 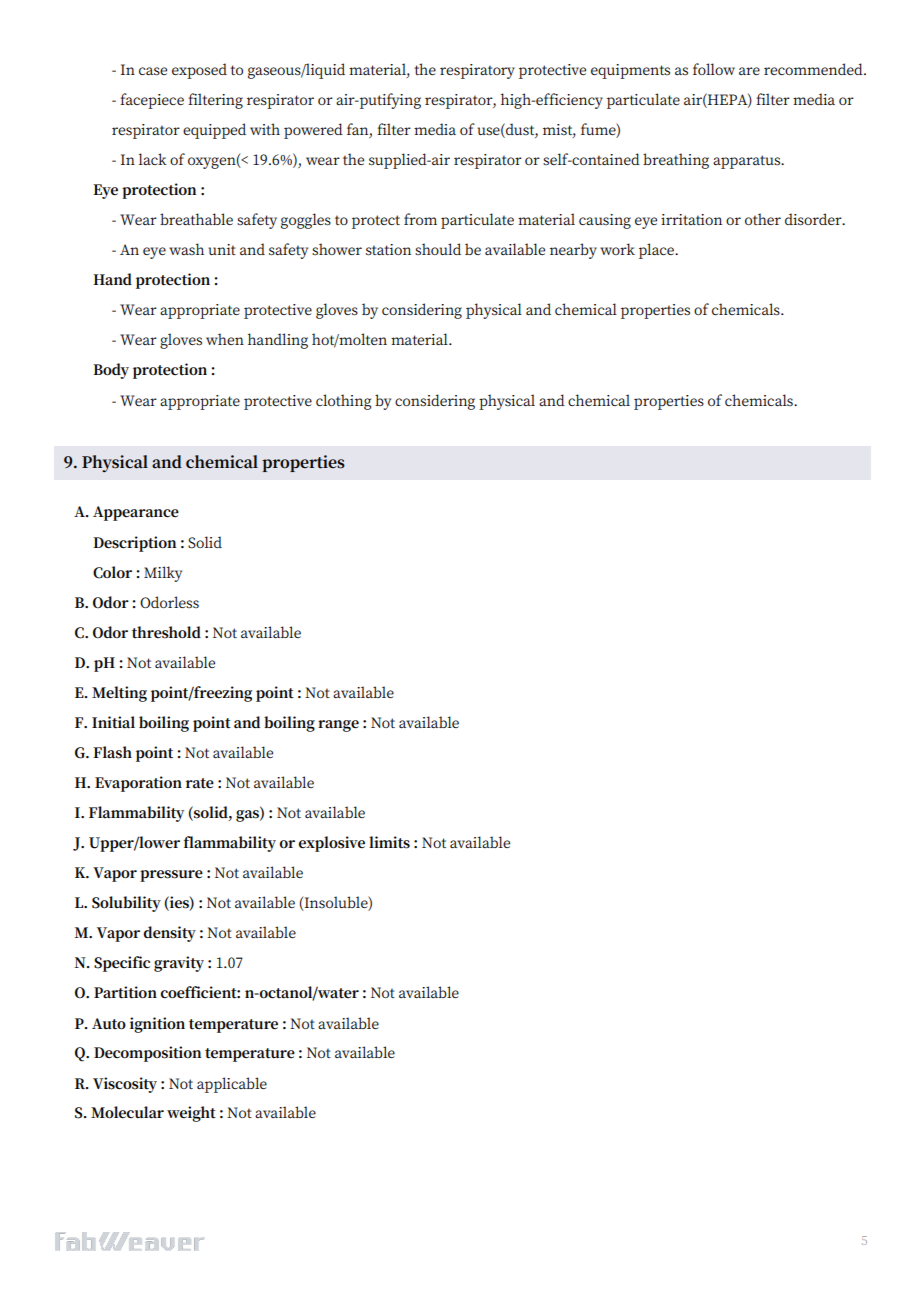 What do you see at coordinates (199, 71) in the page?
I see `exposed` at bounding box center [199, 71].
